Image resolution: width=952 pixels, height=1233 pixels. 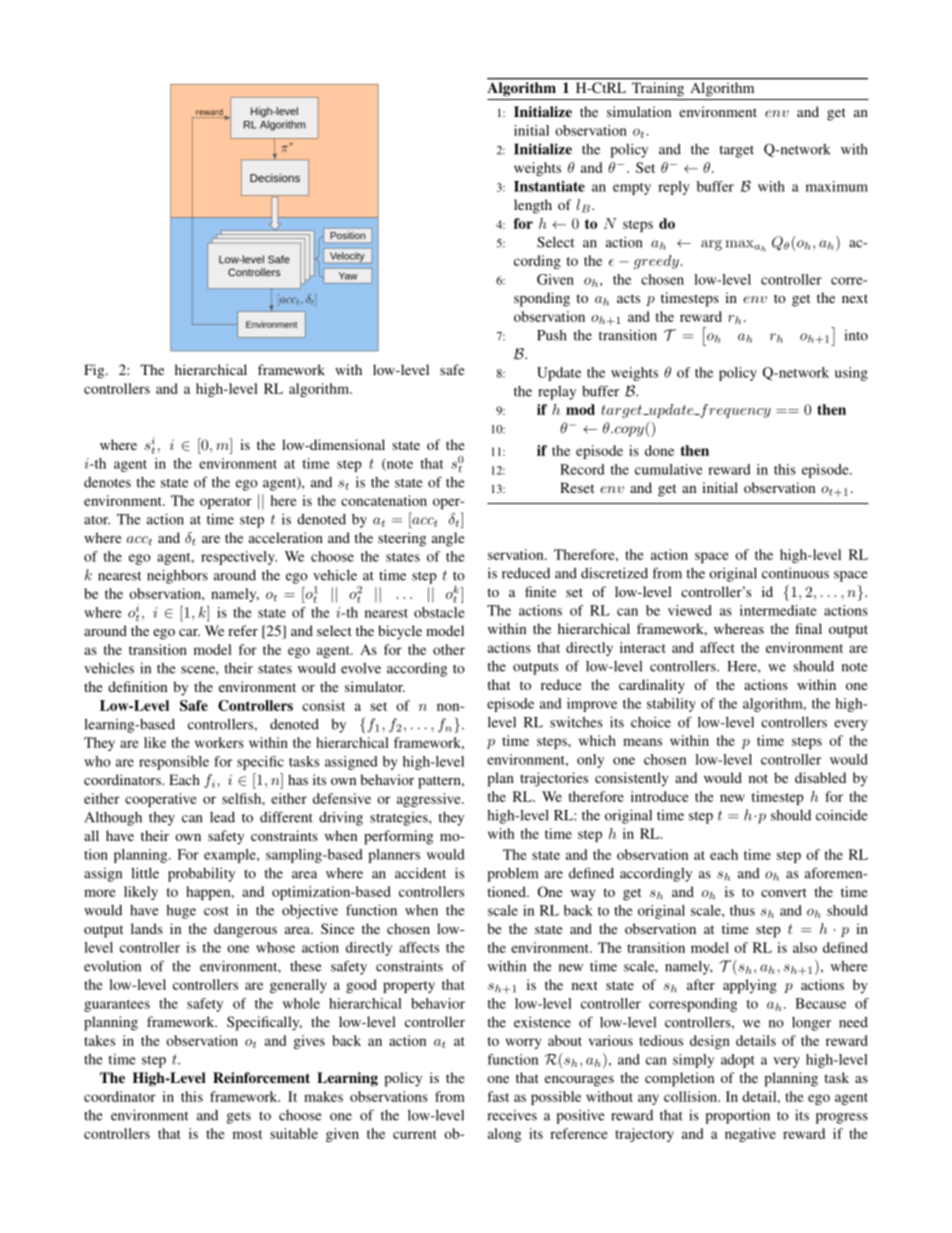 What do you see at coordinates (557, 393) in the page?
I see `replay` at bounding box center [557, 393].
